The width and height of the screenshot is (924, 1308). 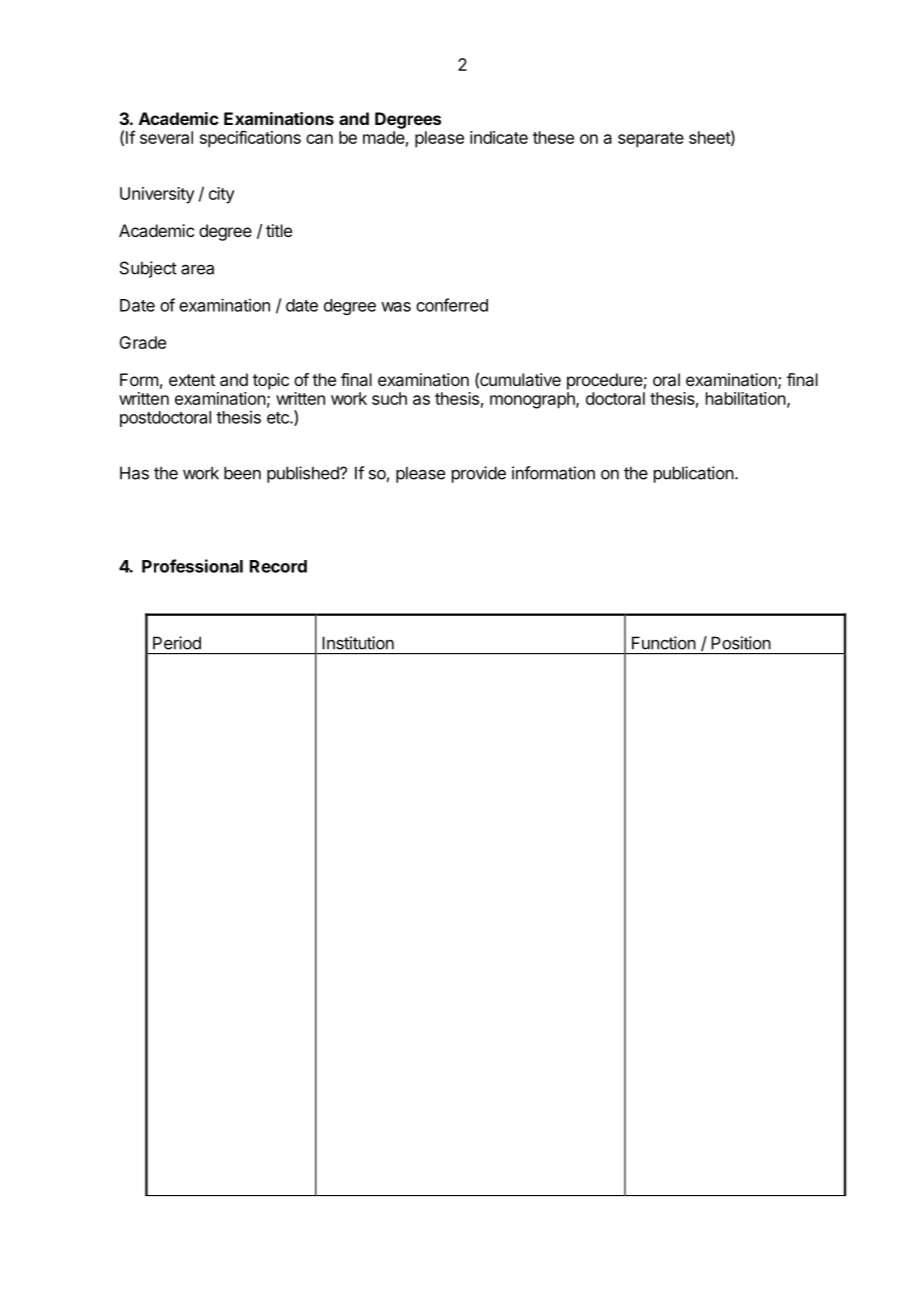 What do you see at coordinates (384, 137) in the screenshot?
I see `made` at bounding box center [384, 137].
